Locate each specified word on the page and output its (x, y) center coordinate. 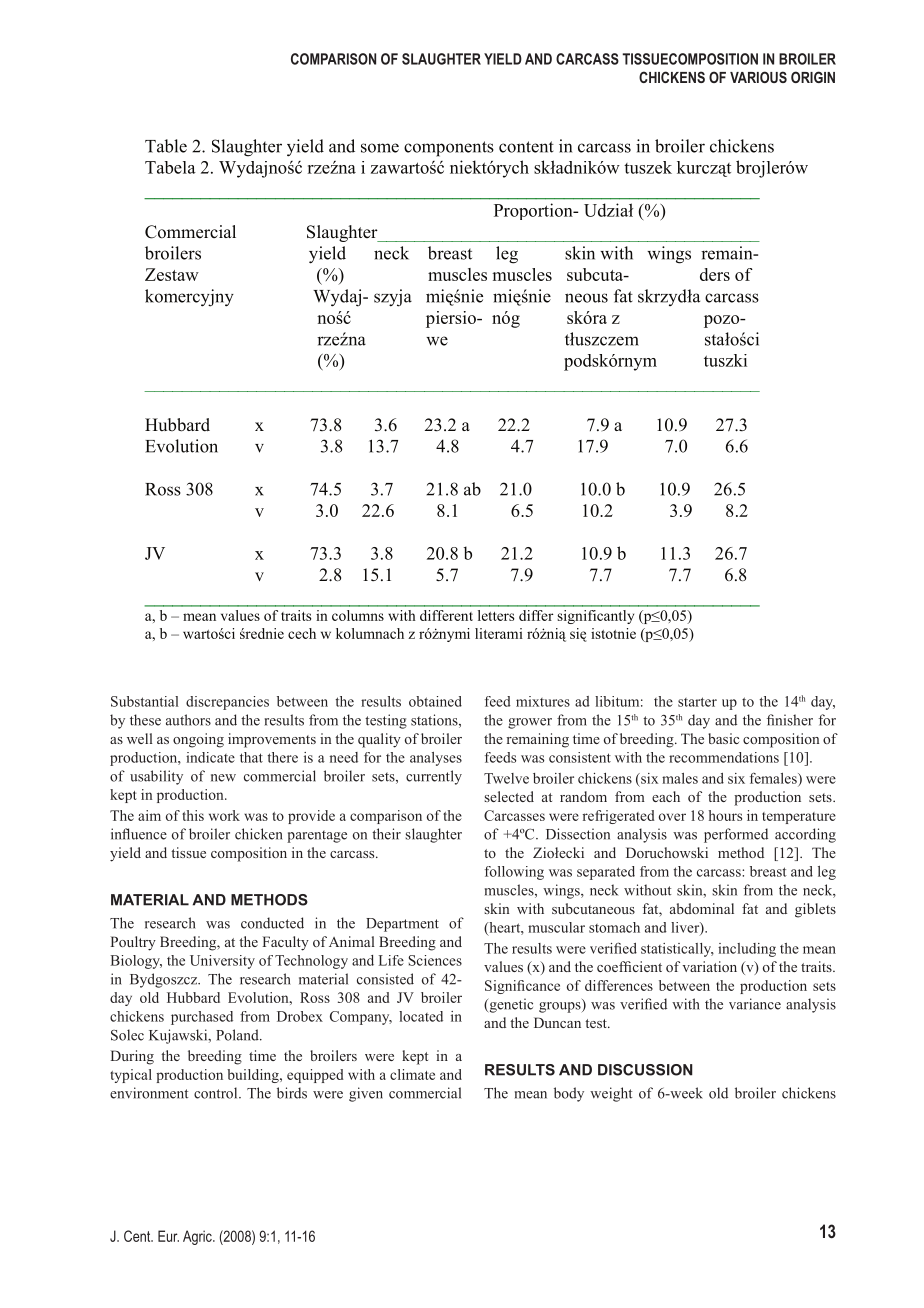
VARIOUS (758, 77)
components (449, 149)
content (526, 147)
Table (166, 146)
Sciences (435, 960)
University (222, 962)
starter (697, 702)
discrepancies (227, 703)
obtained (435, 701)
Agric (198, 1237)
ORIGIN (813, 77)
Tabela (170, 167)
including (747, 950)
